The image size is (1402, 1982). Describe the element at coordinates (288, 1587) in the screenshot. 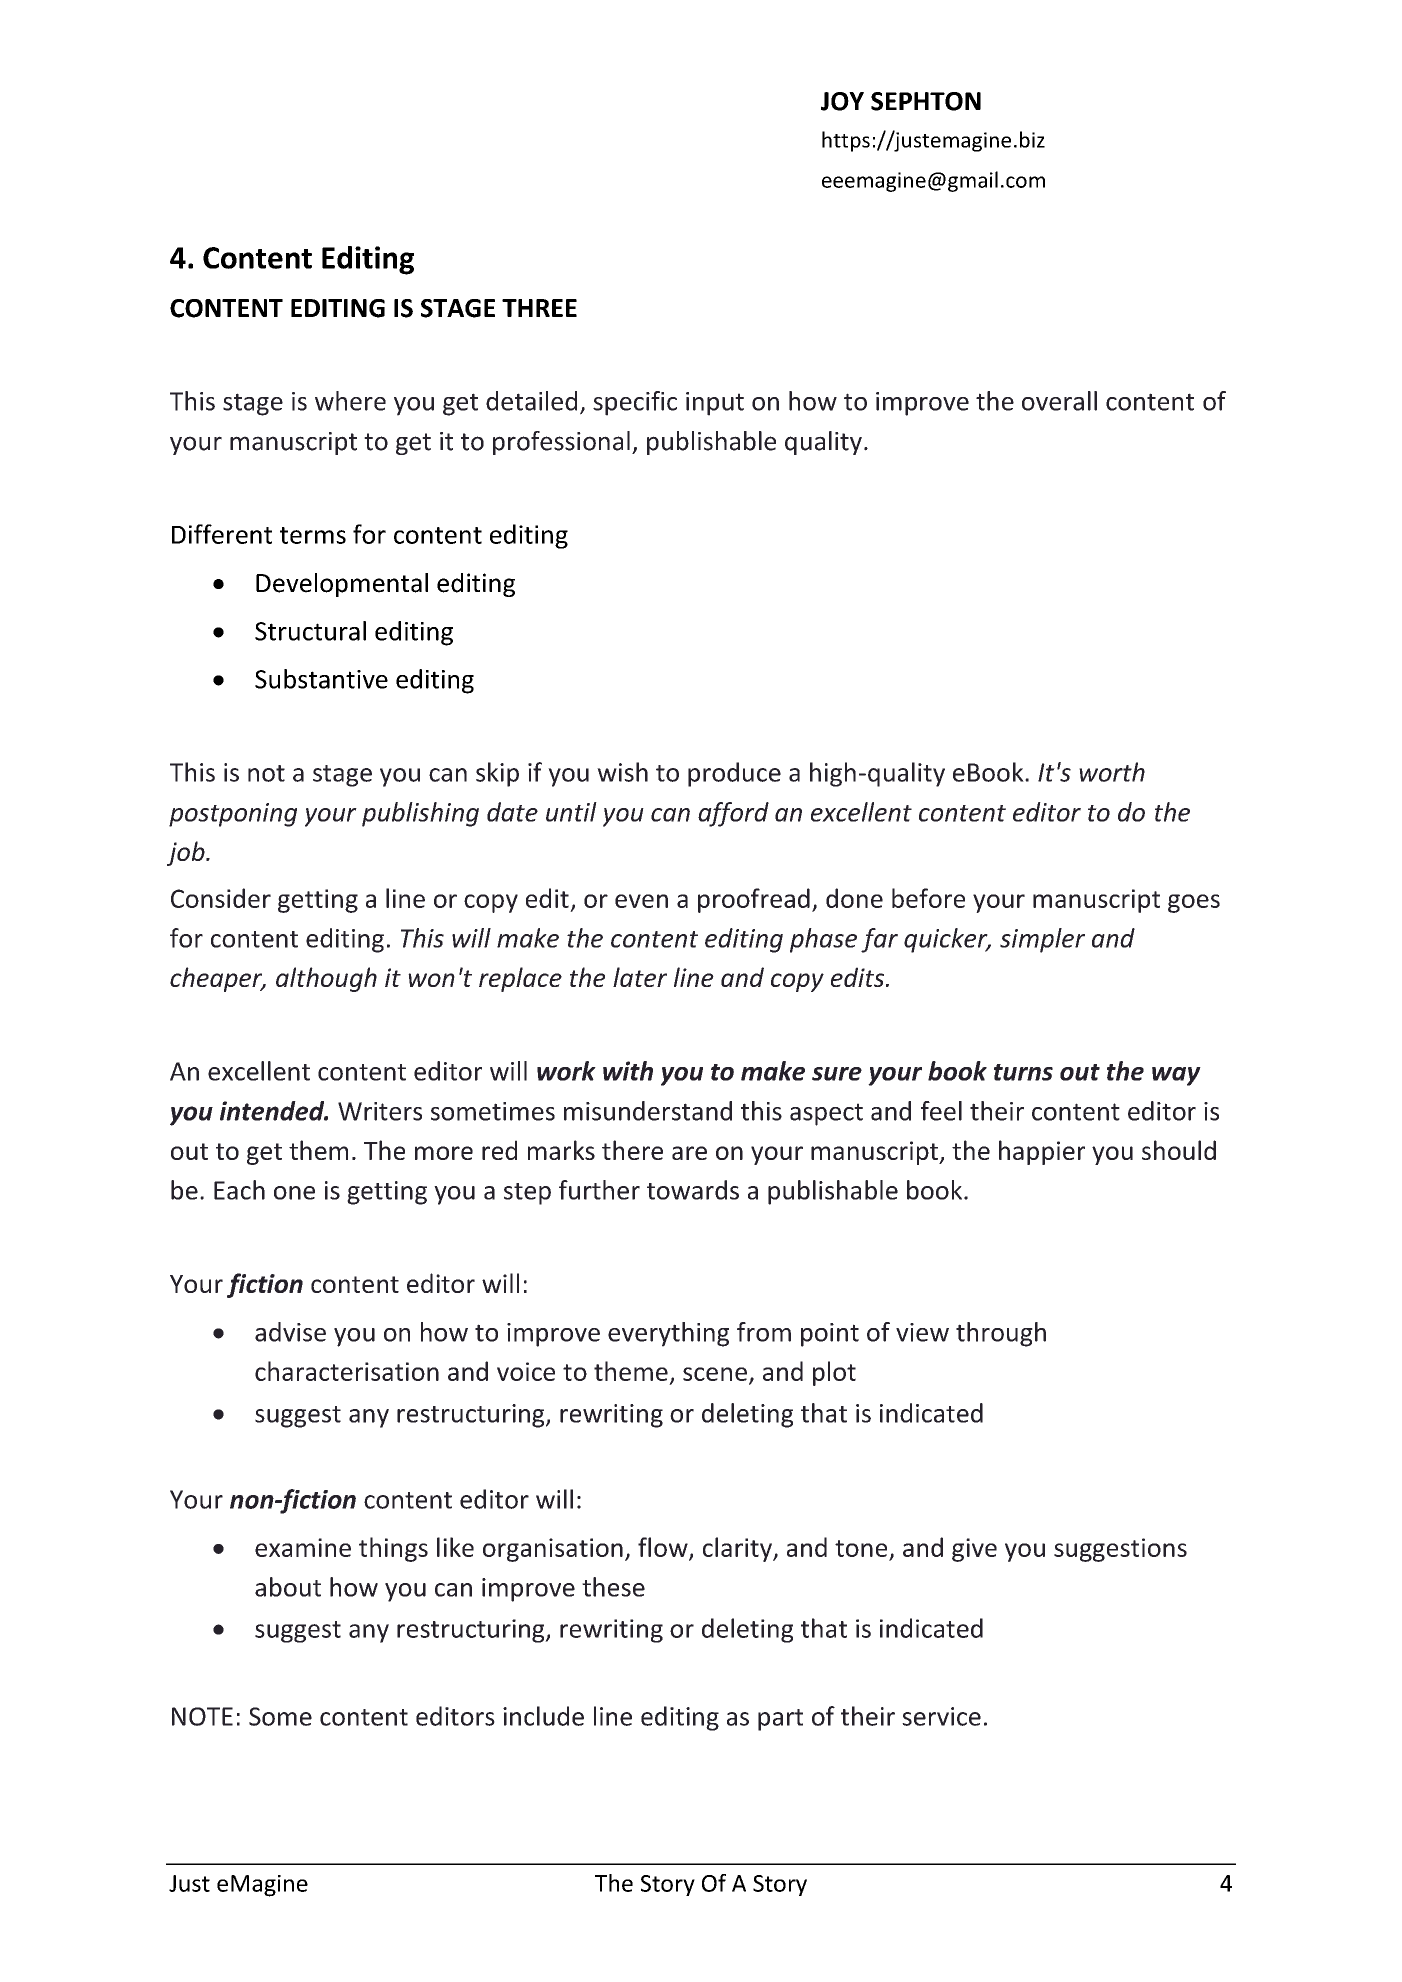

I see `about` at that location.
